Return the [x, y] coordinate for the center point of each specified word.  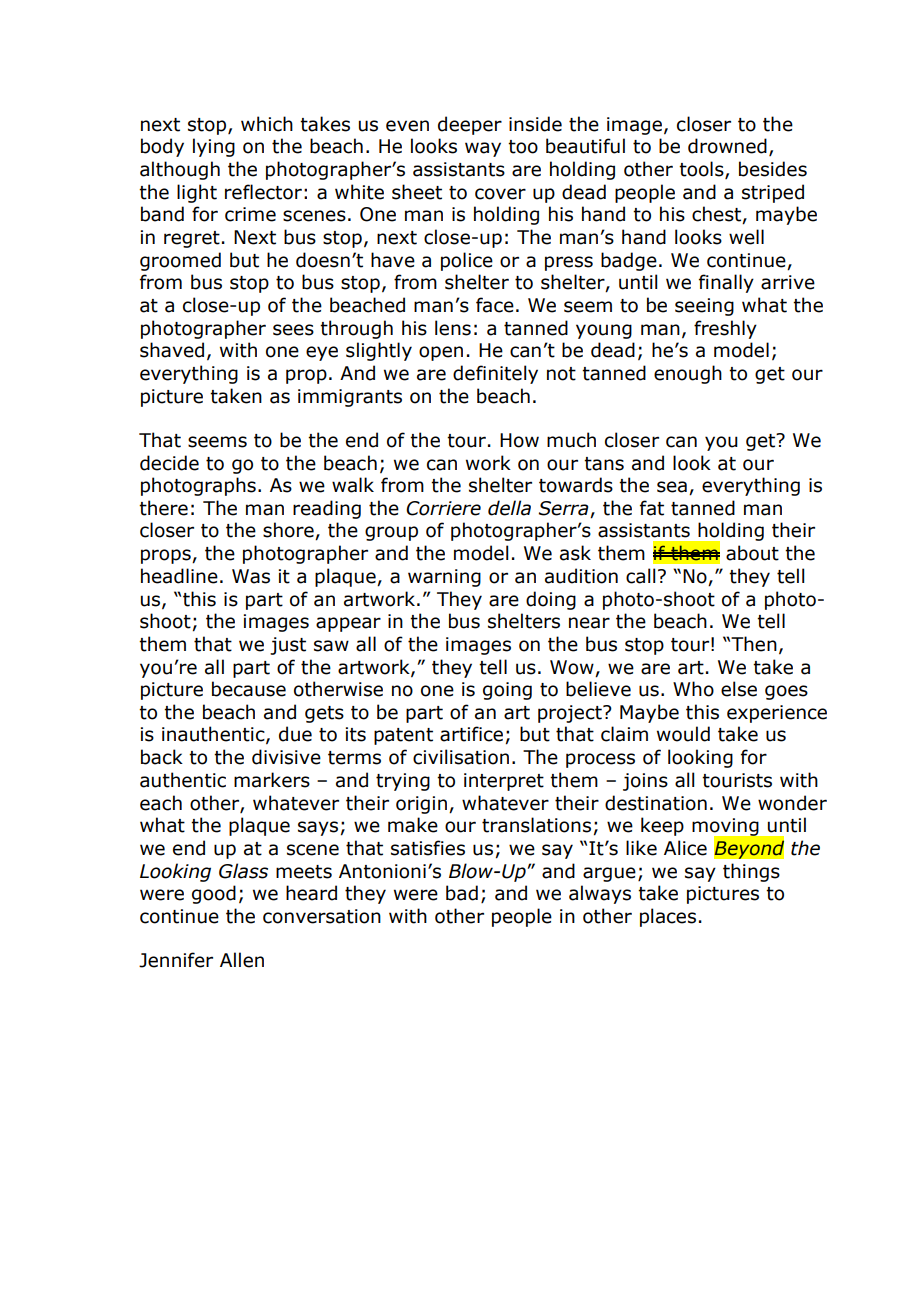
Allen [242, 960]
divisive [286, 757]
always [600, 894]
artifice [471, 734]
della [509, 508]
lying [214, 147]
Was [251, 576]
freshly [725, 329]
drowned [727, 146]
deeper [470, 125]
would [683, 734]
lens [453, 328]
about [752, 553]
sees [293, 330]
